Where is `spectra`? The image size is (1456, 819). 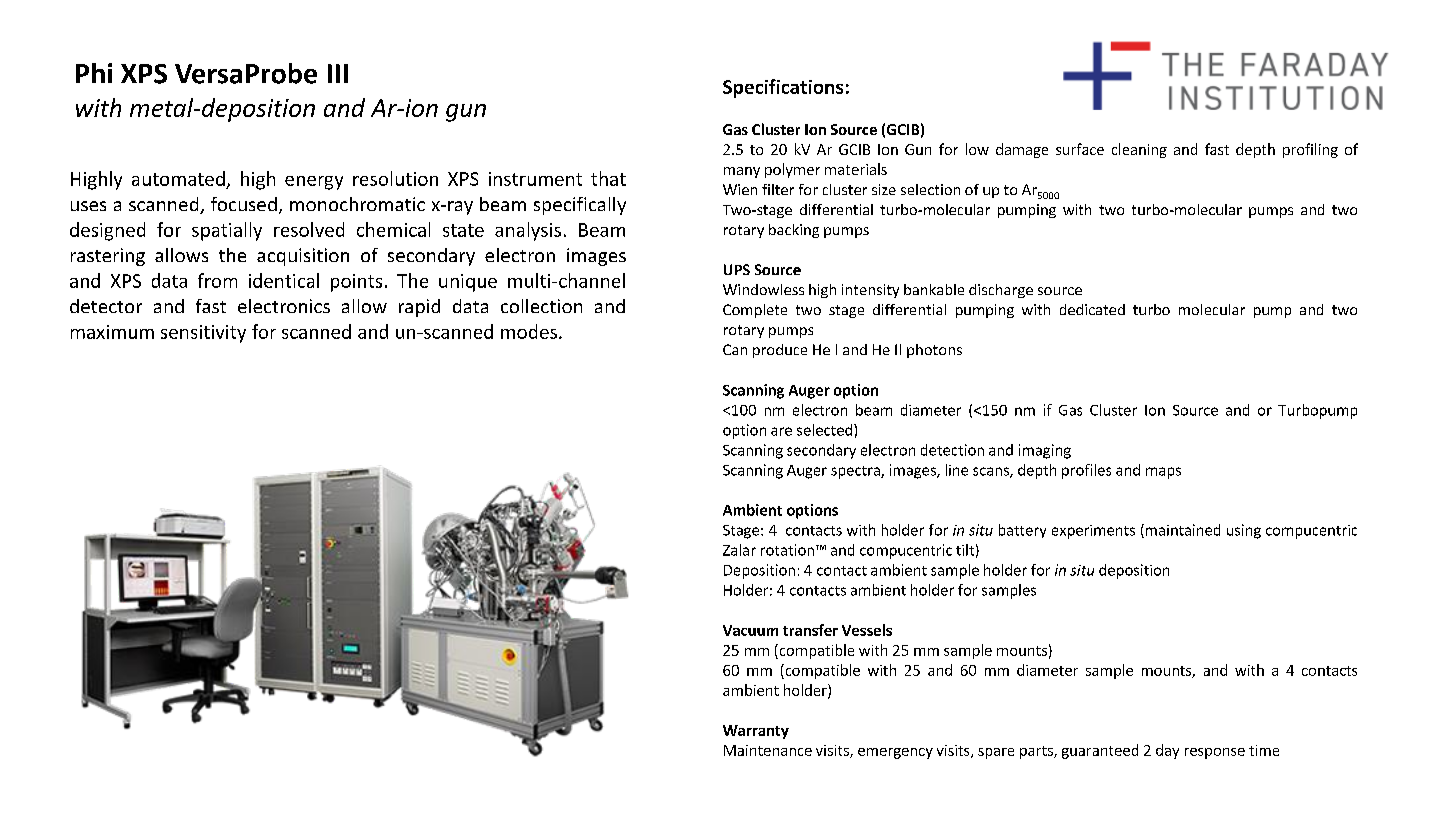 spectra is located at coordinates (856, 472).
